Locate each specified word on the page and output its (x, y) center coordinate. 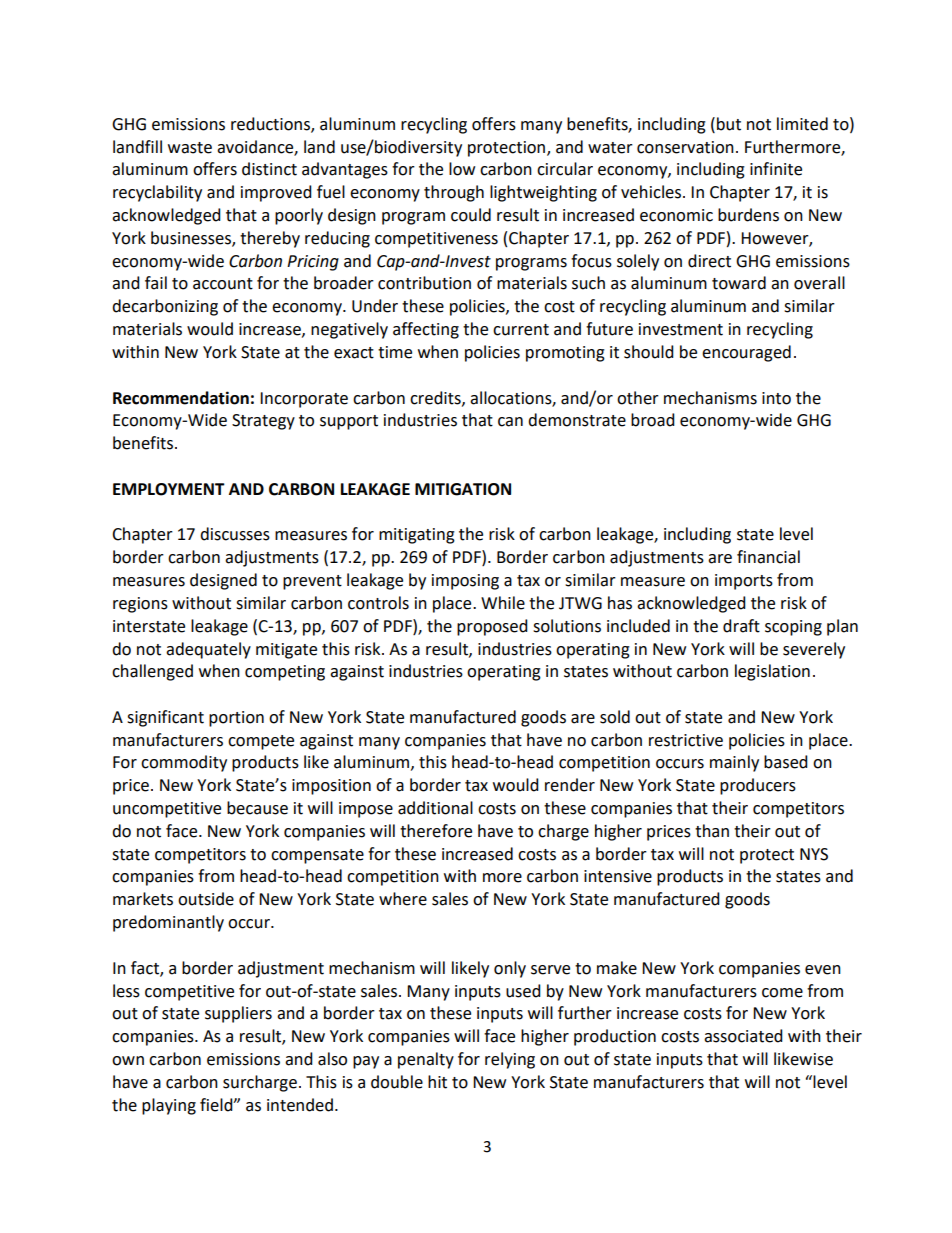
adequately (208, 650)
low (462, 169)
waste (190, 148)
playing (169, 1106)
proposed (492, 627)
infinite (776, 169)
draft (741, 626)
